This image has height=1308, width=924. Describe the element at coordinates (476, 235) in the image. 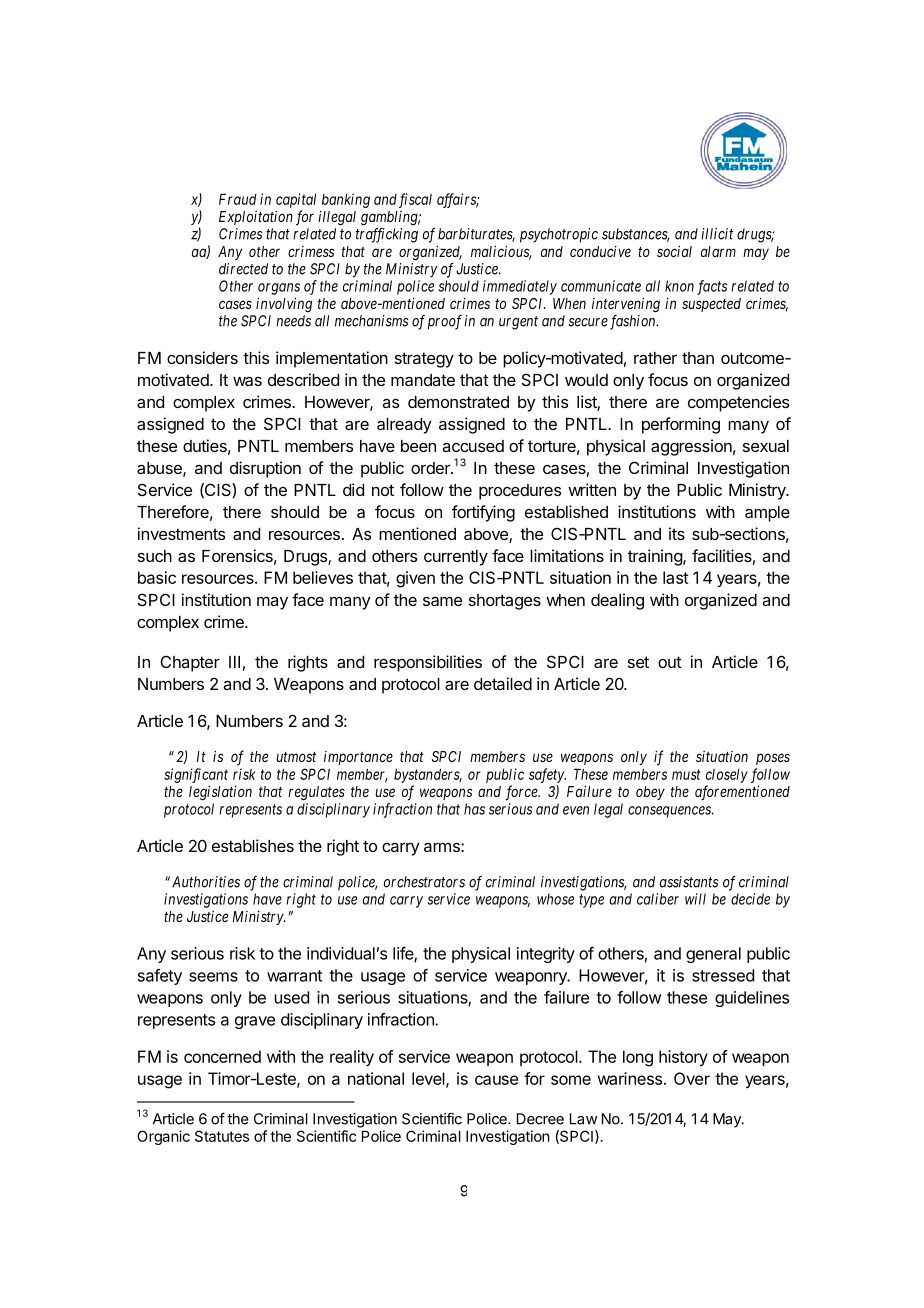

I see `barbiturates` at that location.
